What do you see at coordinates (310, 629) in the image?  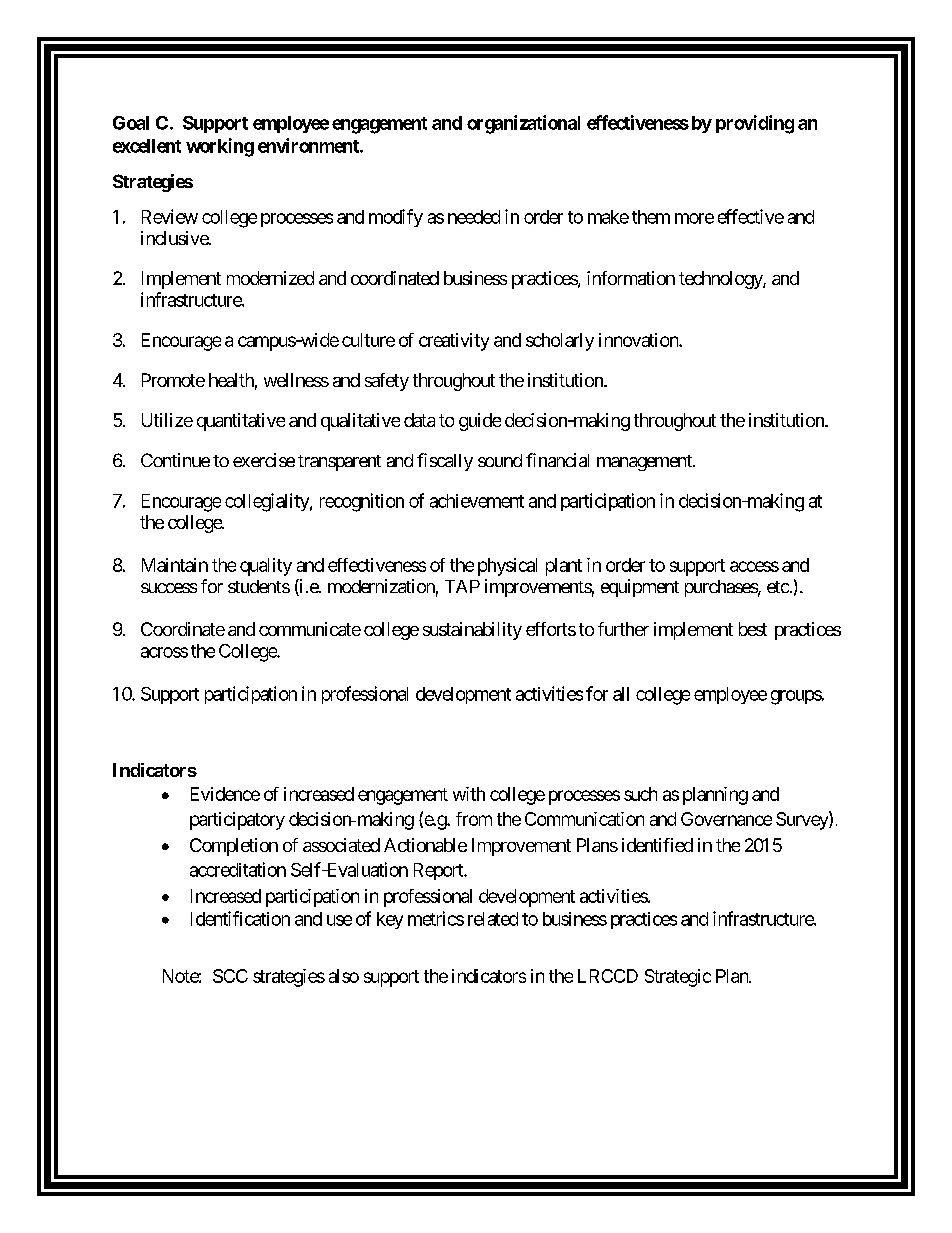 I see `communicate` at bounding box center [310, 629].
